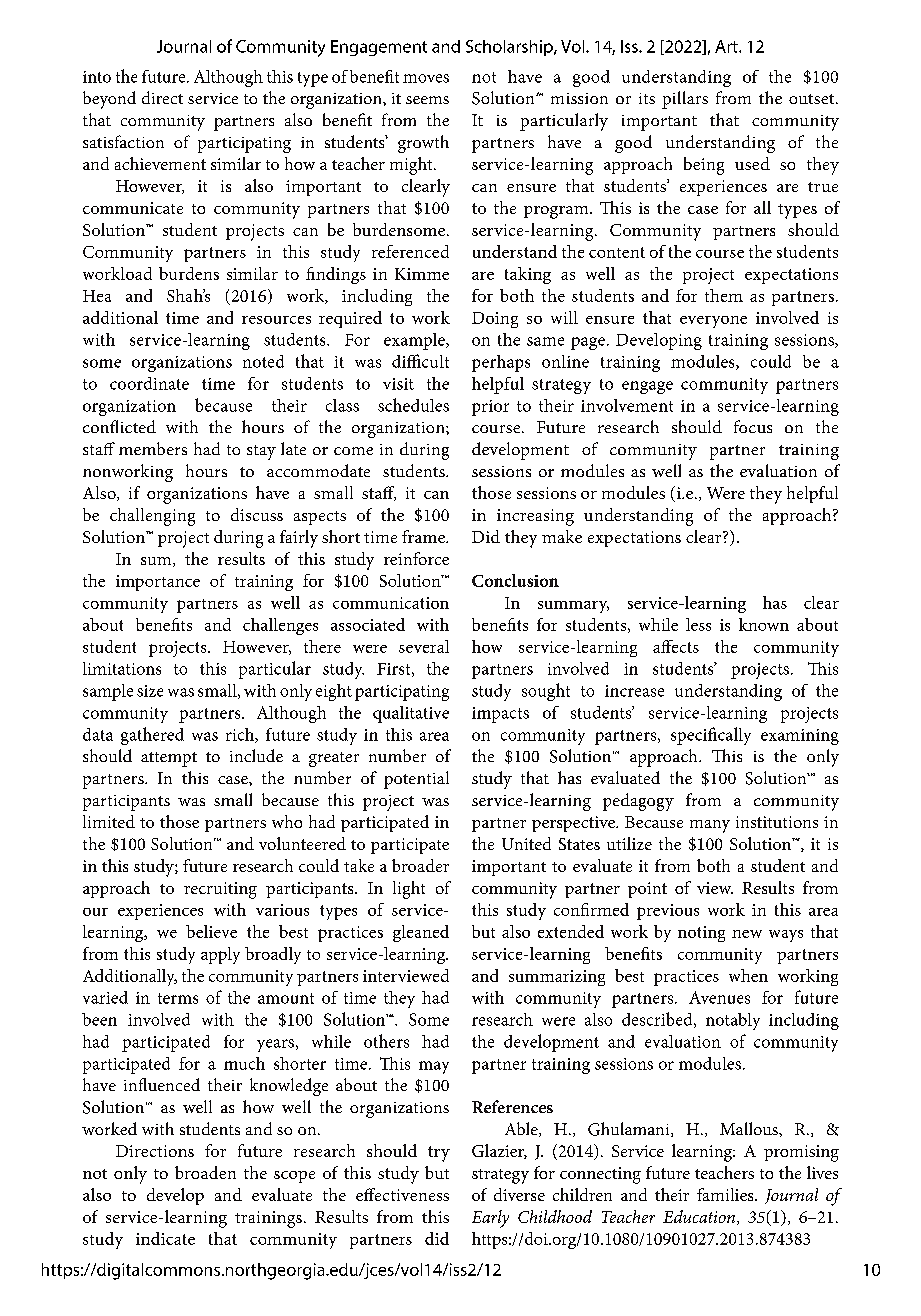 This screenshot has width=921, height=1316. Describe the element at coordinates (764, 624) in the screenshot. I see `known` at that location.
